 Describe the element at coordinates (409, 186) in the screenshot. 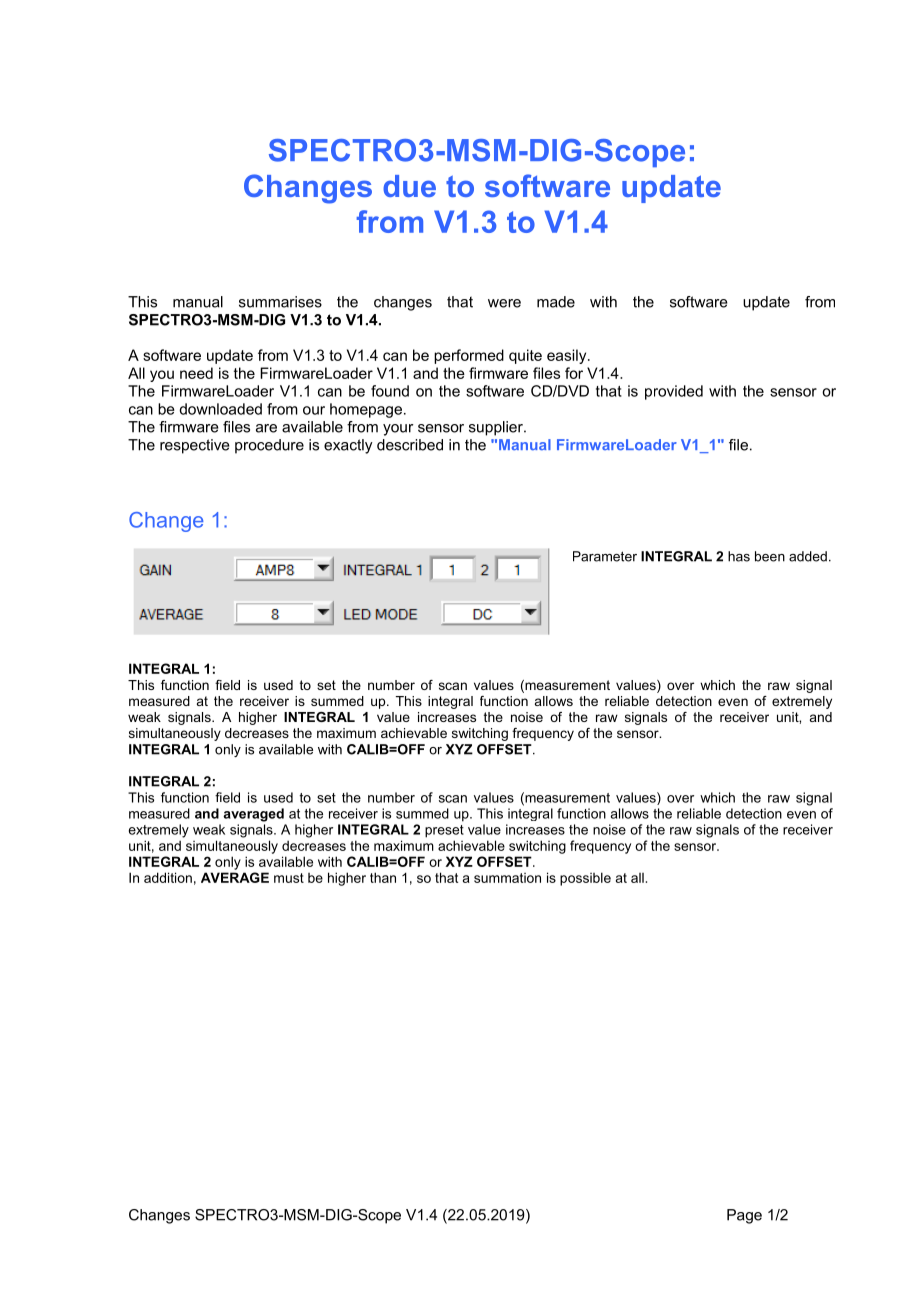

I see `due` at that location.
